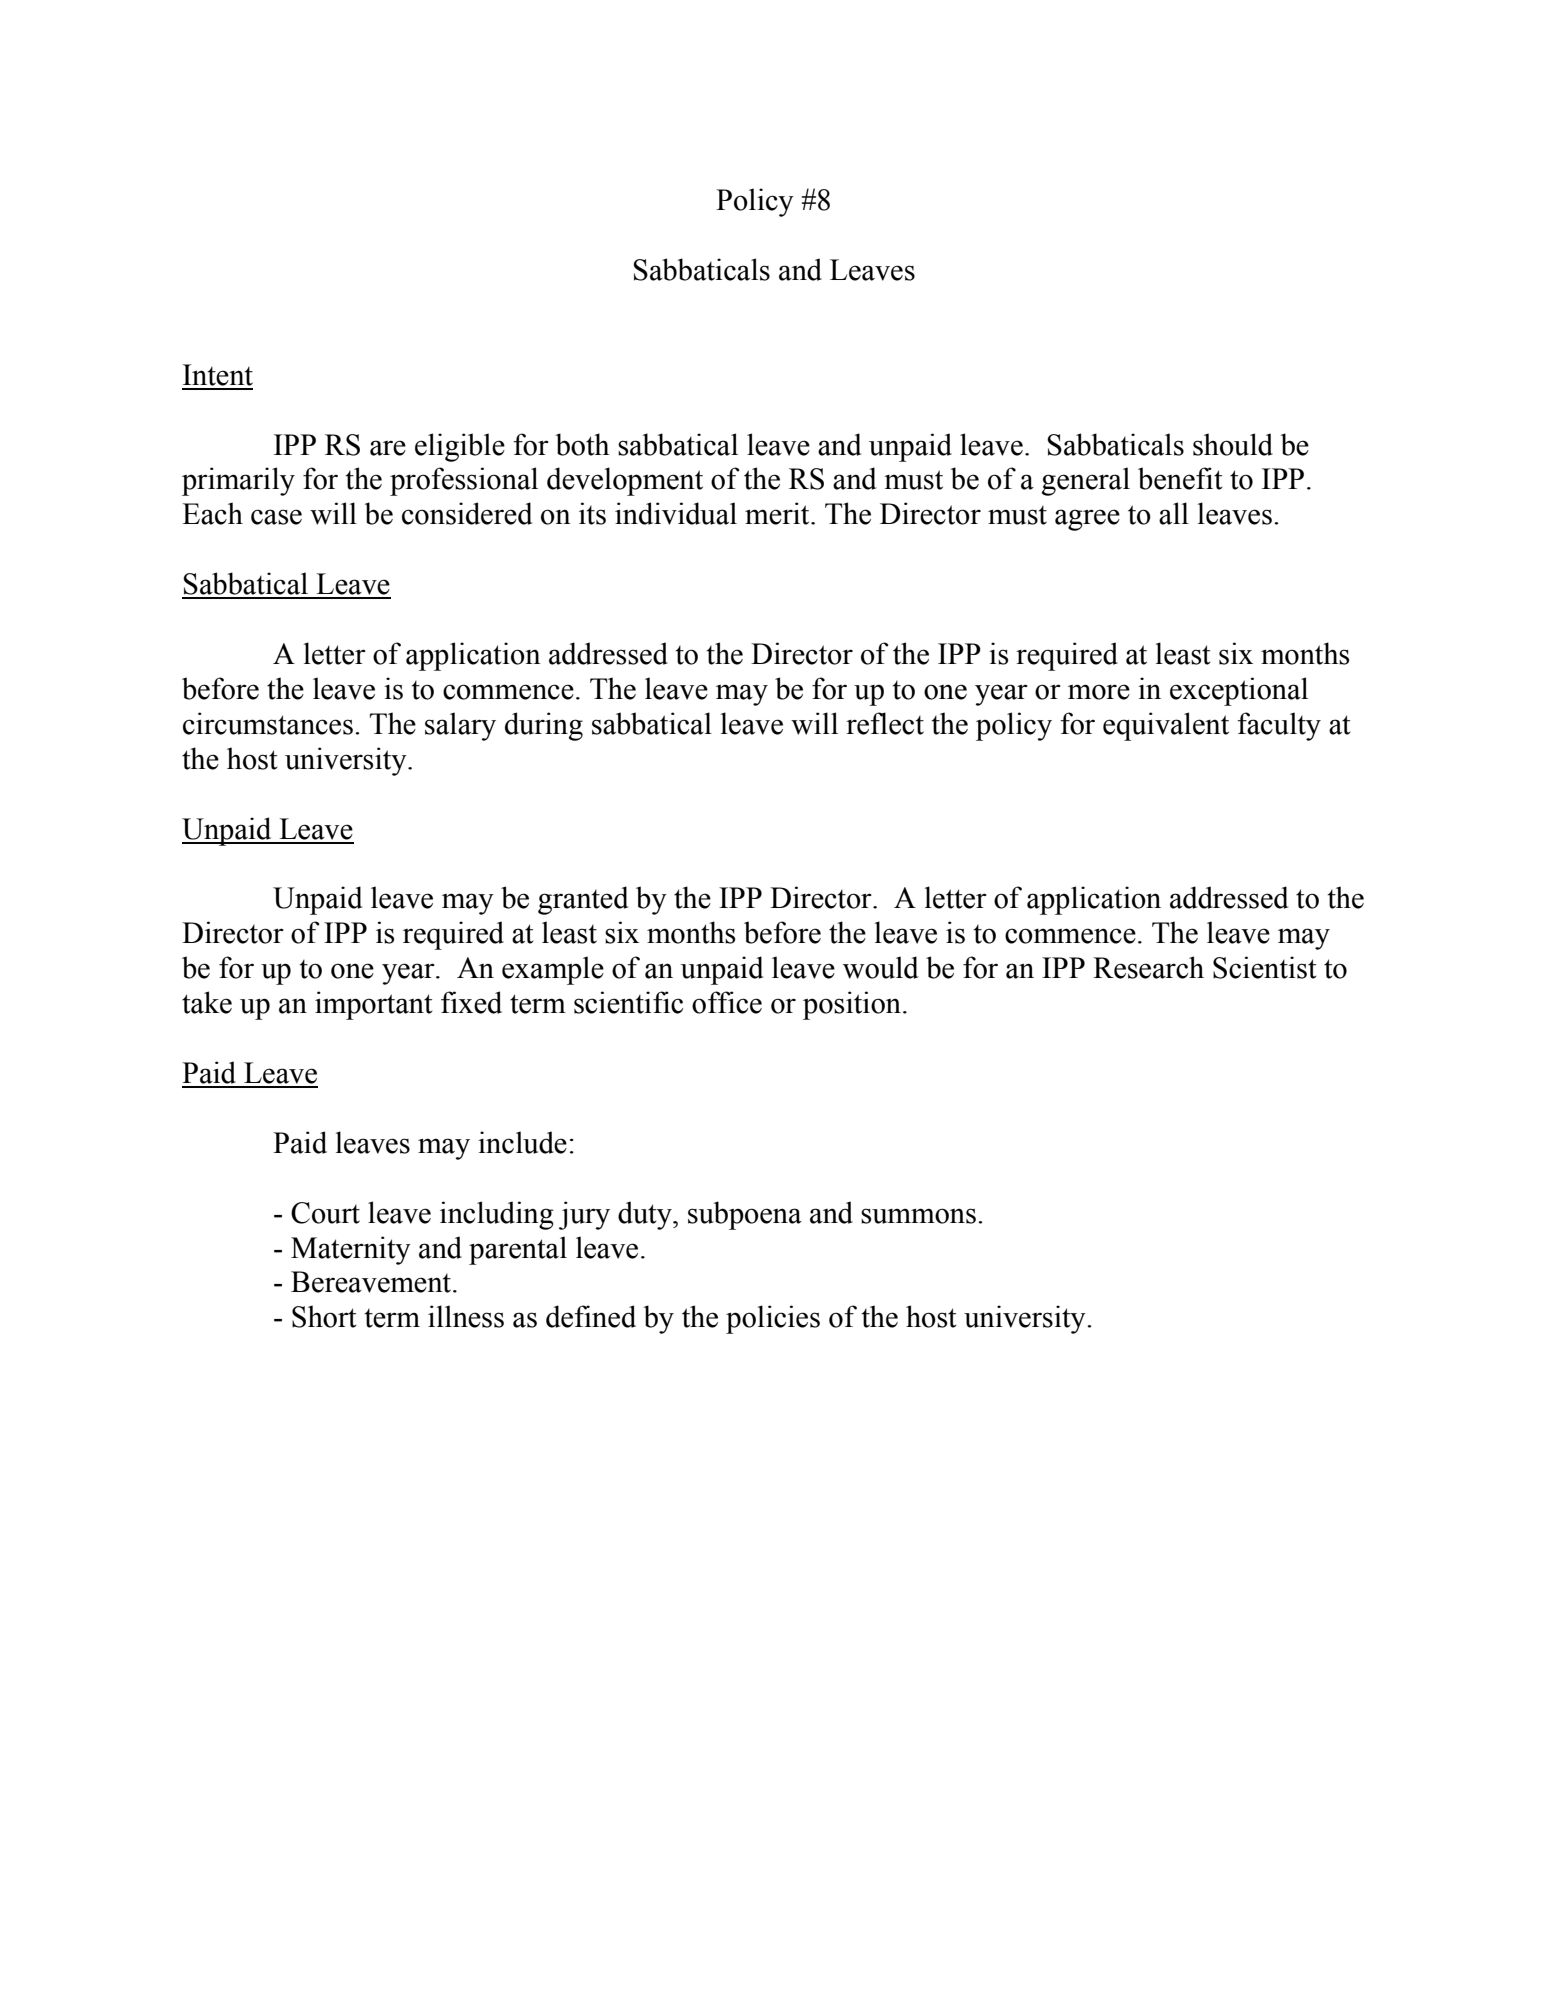 The width and height of the screenshot is (1548, 2004). What do you see at coordinates (372, 1282) in the screenshot?
I see `Bereavement` at bounding box center [372, 1282].
